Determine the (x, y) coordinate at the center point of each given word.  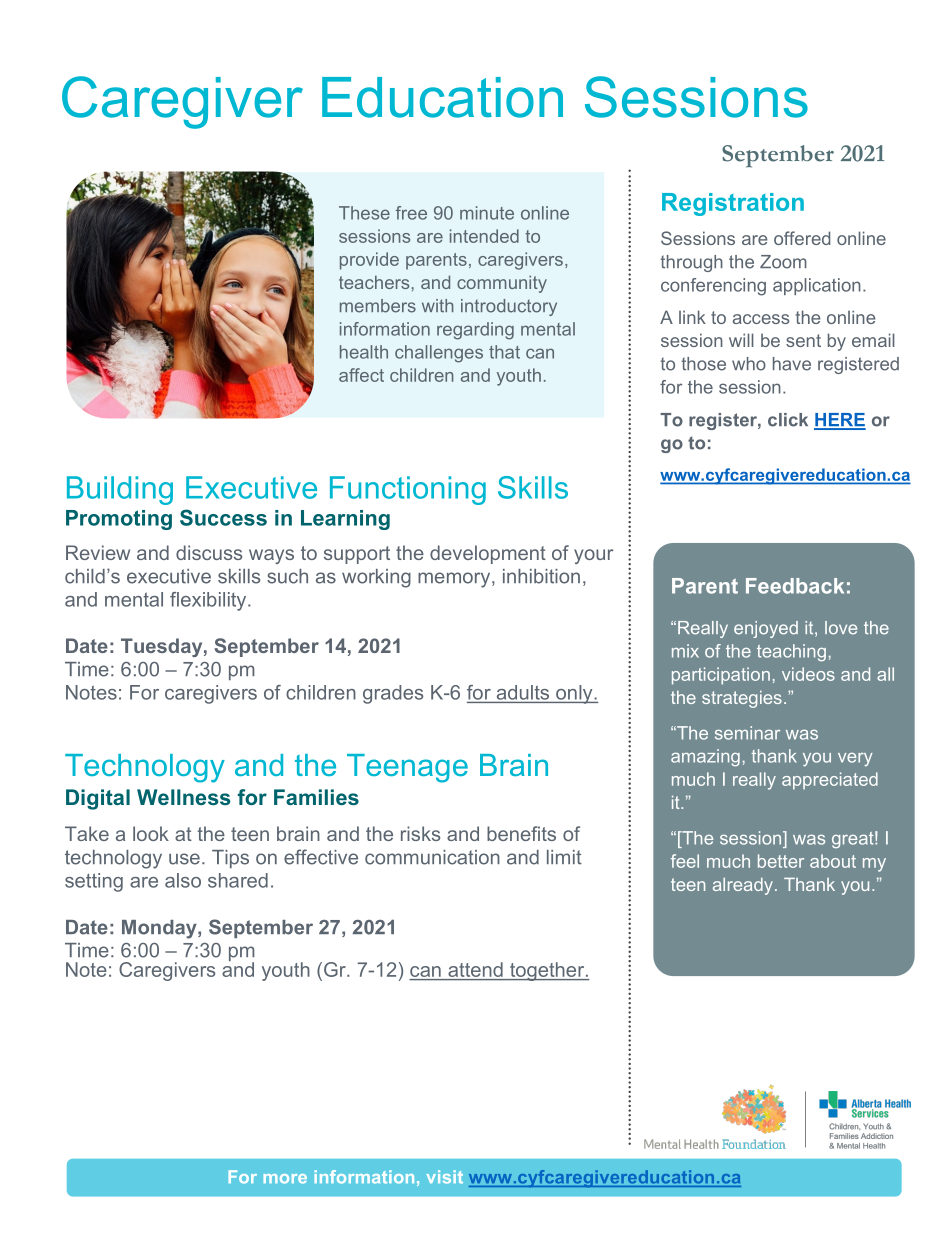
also (183, 880)
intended (484, 236)
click (788, 420)
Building (120, 490)
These (364, 213)
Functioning (408, 490)
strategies (742, 699)
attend (476, 969)
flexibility (209, 601)
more (285, 1179)
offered (802, 238)
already (743, 886)
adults (523, 692)
